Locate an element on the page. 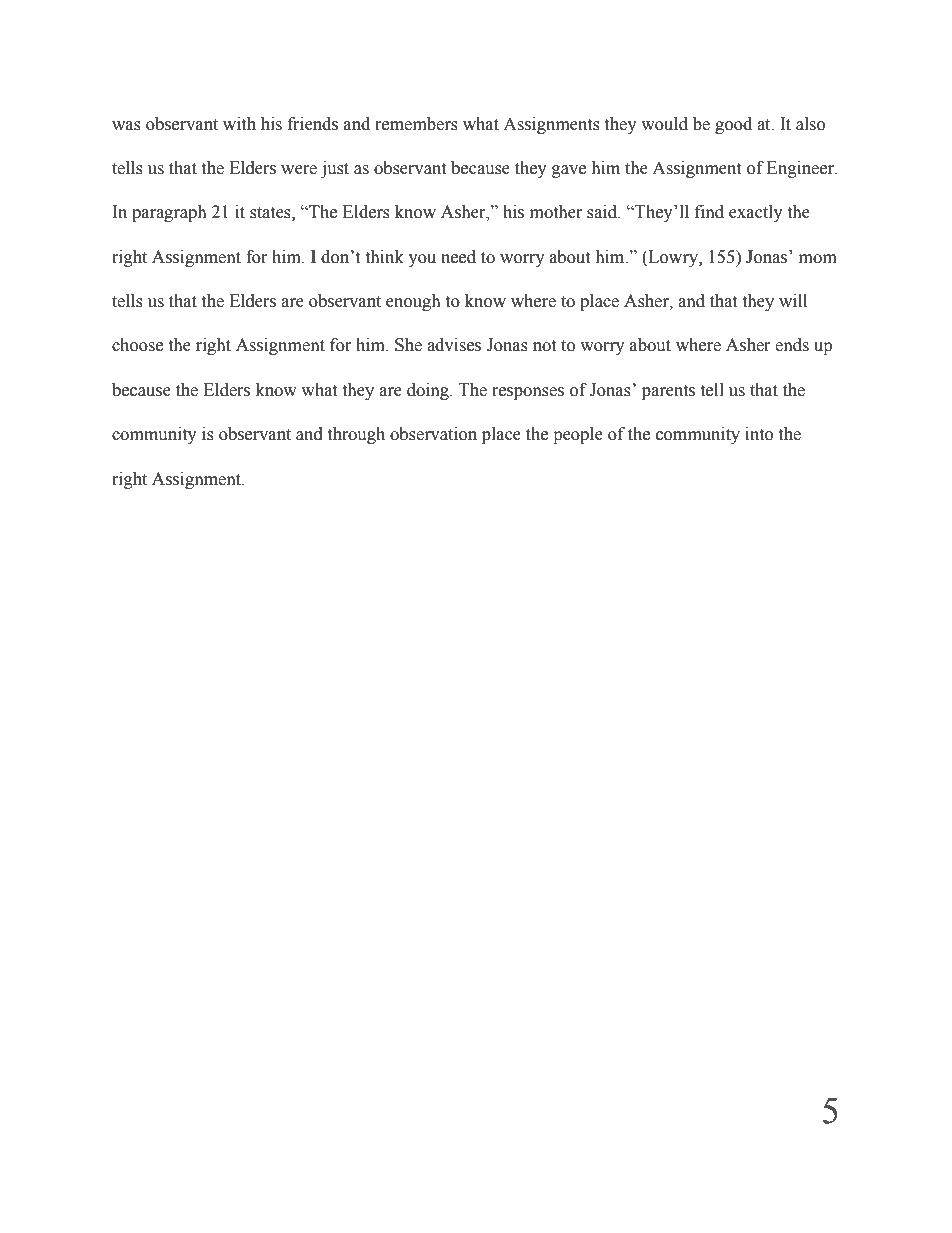 The height and width of the page is (1233, 952). paragraph is located at coordinates (169, 213).
